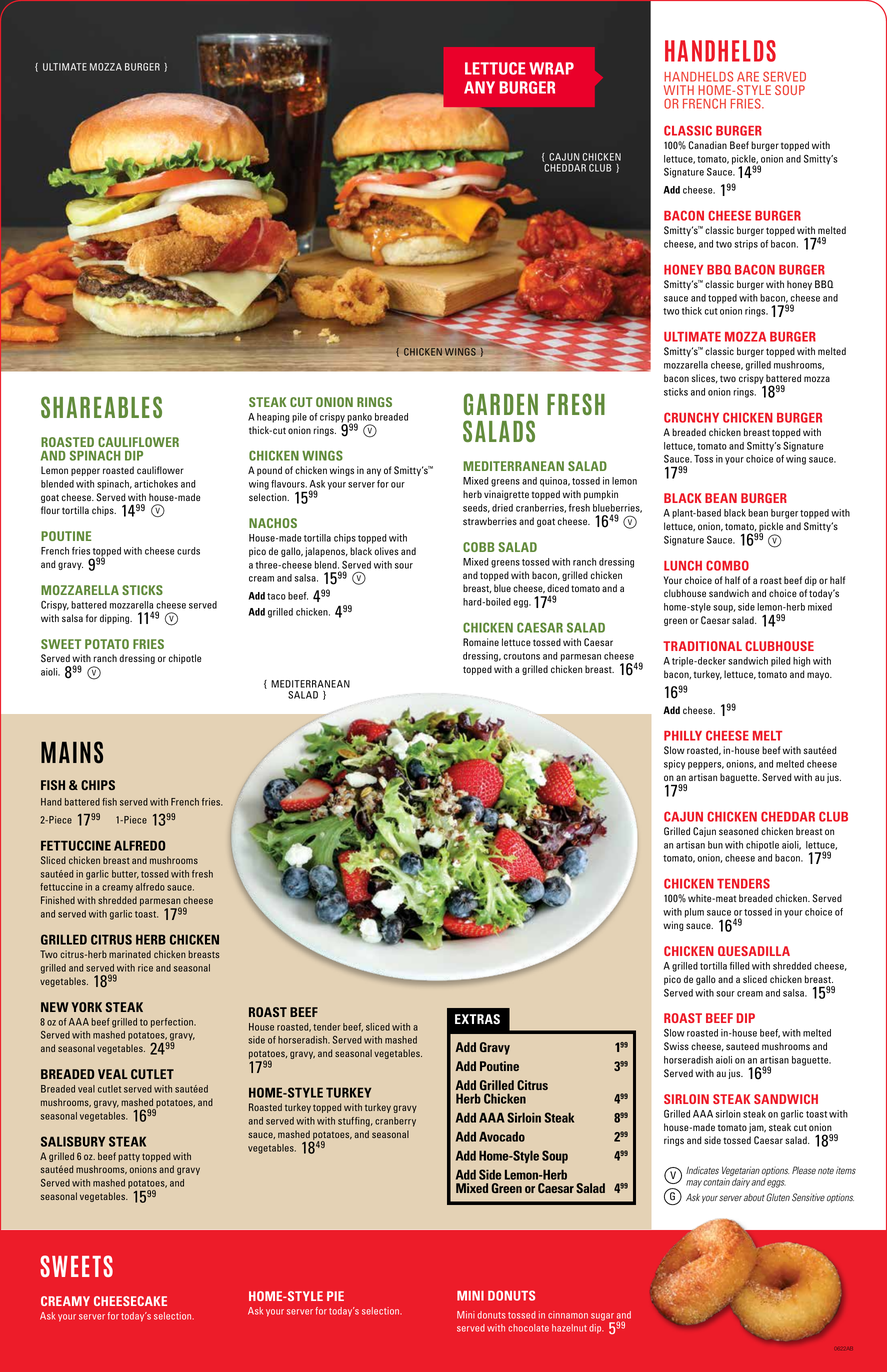  What do you see at coordinates (707, 145) in the screenshot?
I see `Canadian` at bounding box center [707, 145].
